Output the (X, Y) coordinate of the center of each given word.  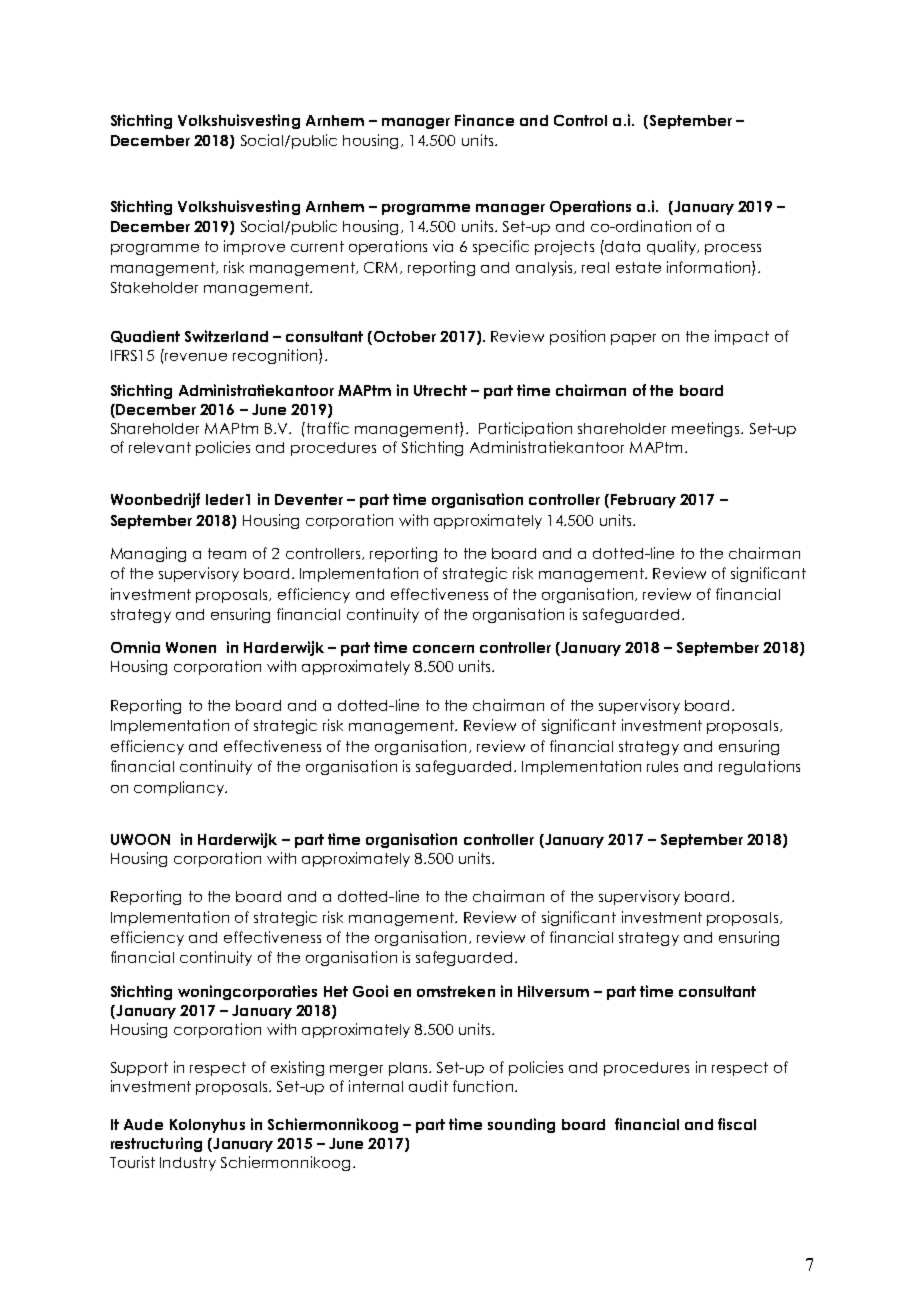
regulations (759, 767)
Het (336, 991)
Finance (484, 120)
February (643, 501)
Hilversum (553, 991)
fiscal (737, 1124)
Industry (188, 1164)
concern (443, 649)
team (227, 553)
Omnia (135, 647)
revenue (196, 357)
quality (673, 247)
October (405, 336)
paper (633, 339)
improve (254, 247)
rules (662, 766)
